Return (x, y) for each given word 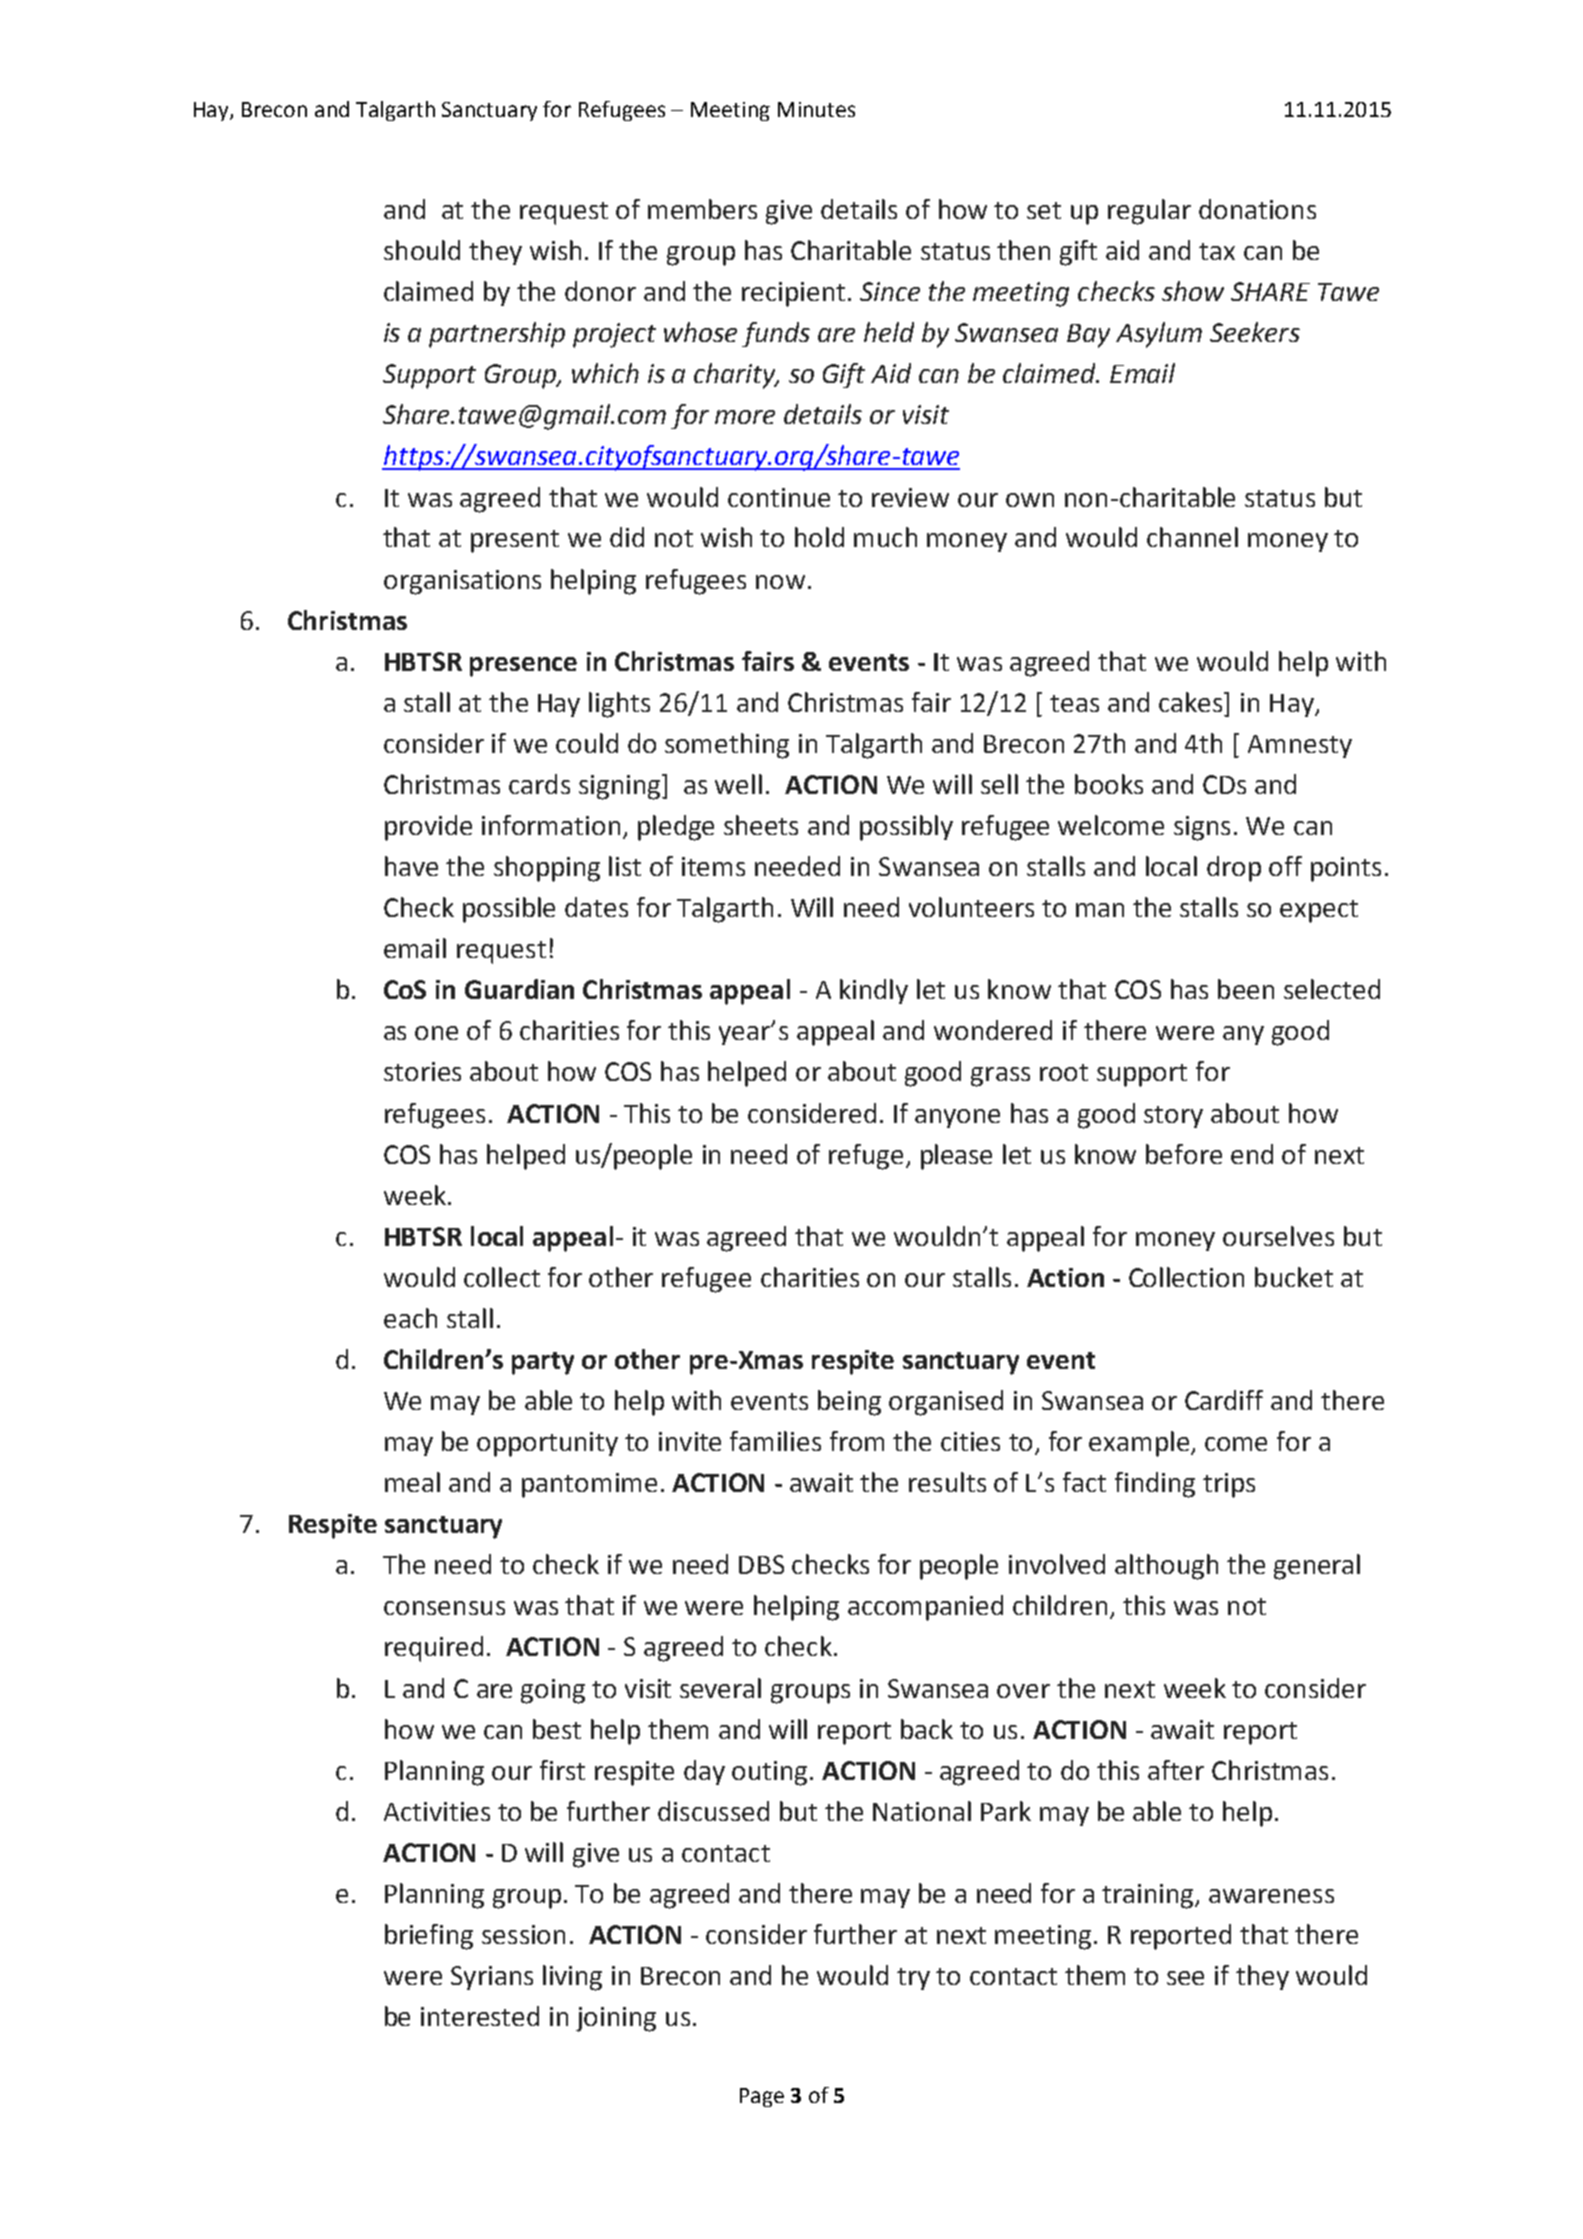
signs (1202, 828)
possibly (906, 828)
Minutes (816, 109)
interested (480, 2016)
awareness (1271, 1896)
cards (539, 784)
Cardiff (1224, 1400)
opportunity (547, 1444)
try (913, 1979)
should (422, 250)
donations (1257, 209)
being (849, 1403)
